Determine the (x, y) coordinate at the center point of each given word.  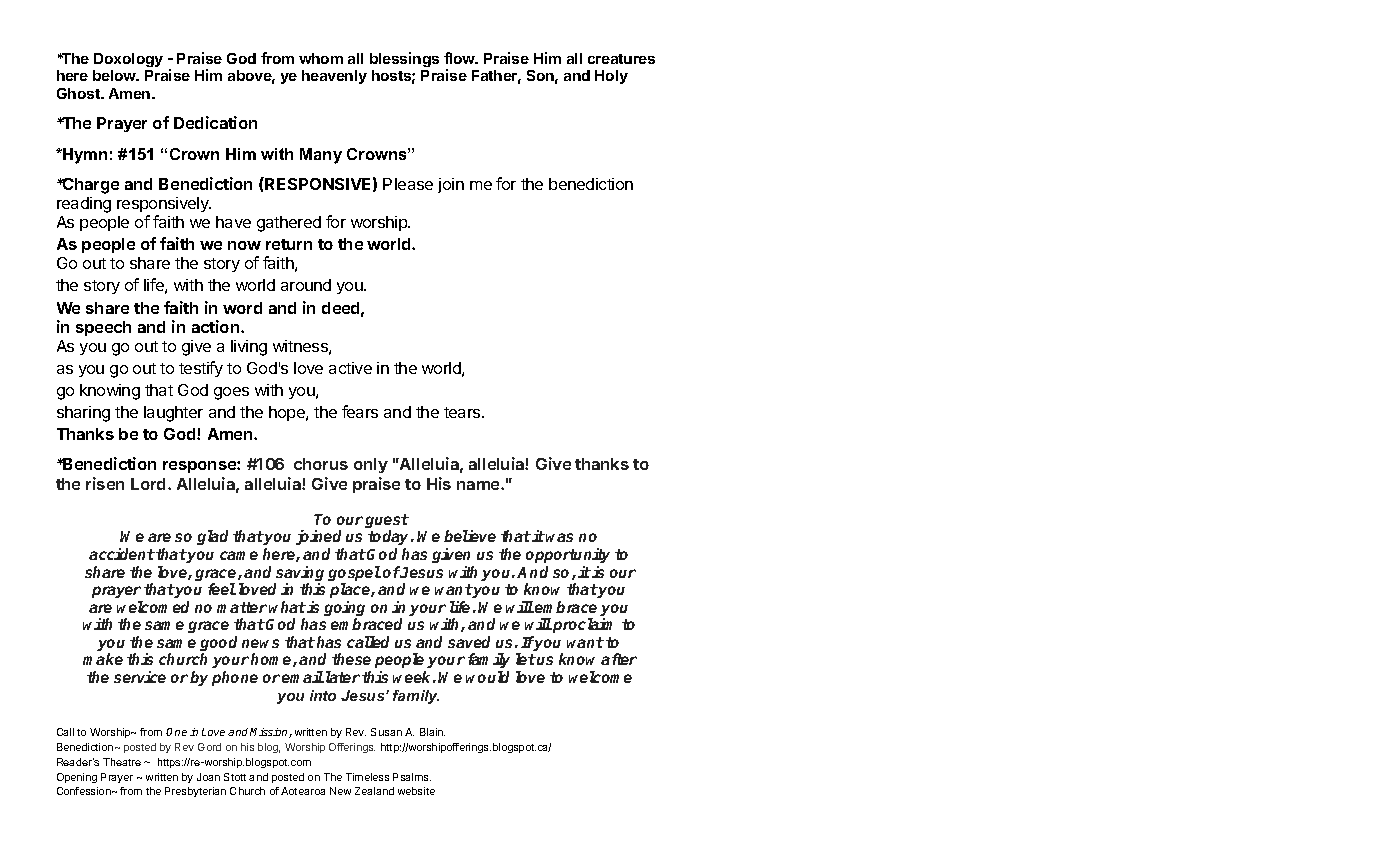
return (289, 244)
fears (360, 411)
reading (84, 205)
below (115, 75)
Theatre (122, 762)
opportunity (568, 555)
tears (463, 412)
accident (122, 554)
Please (408, 184)
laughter (173, 414)
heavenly (334, 77)
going (344, 610)
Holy (611, 77)
